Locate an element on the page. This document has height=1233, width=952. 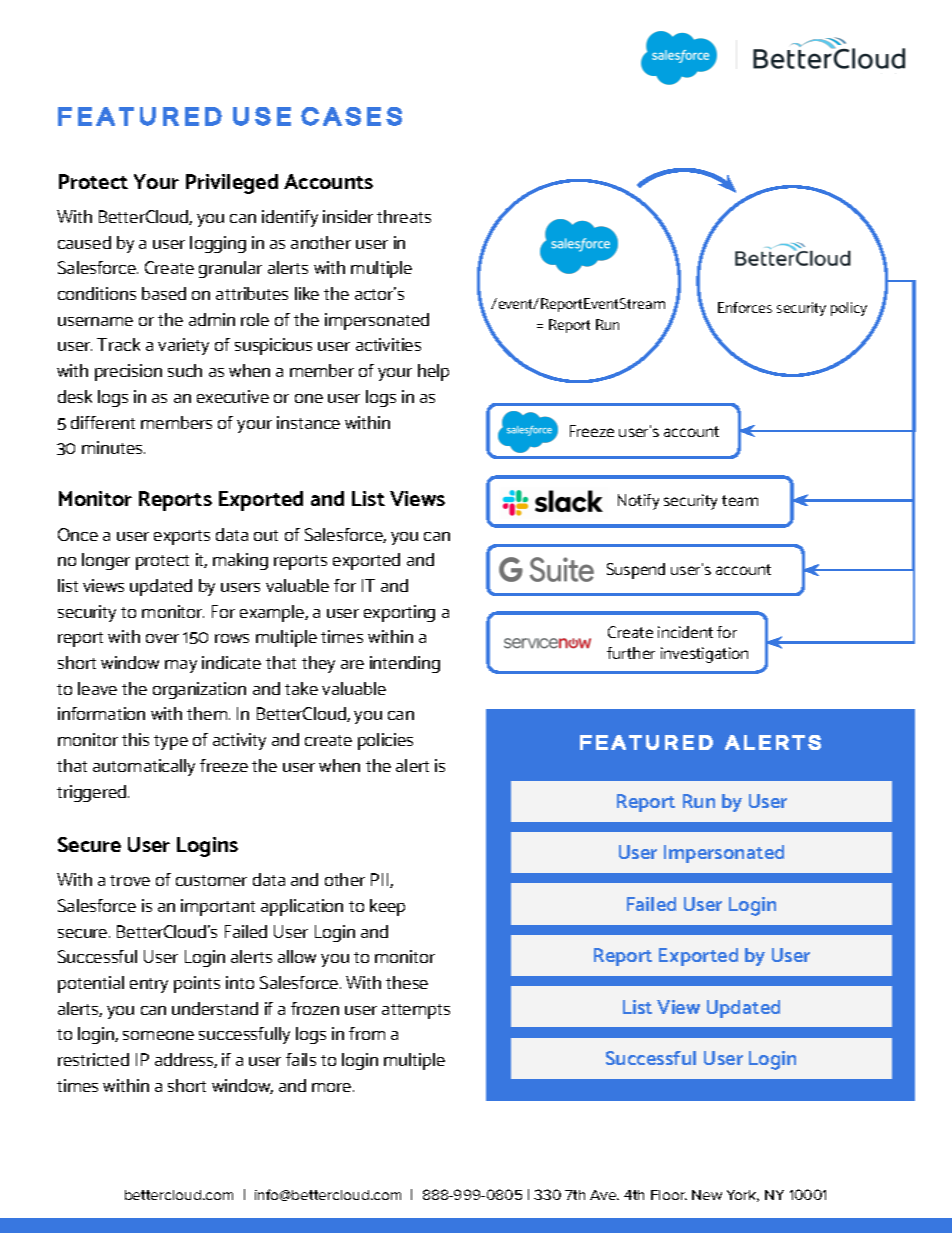
investigation is located at coordinates (704, 655).
